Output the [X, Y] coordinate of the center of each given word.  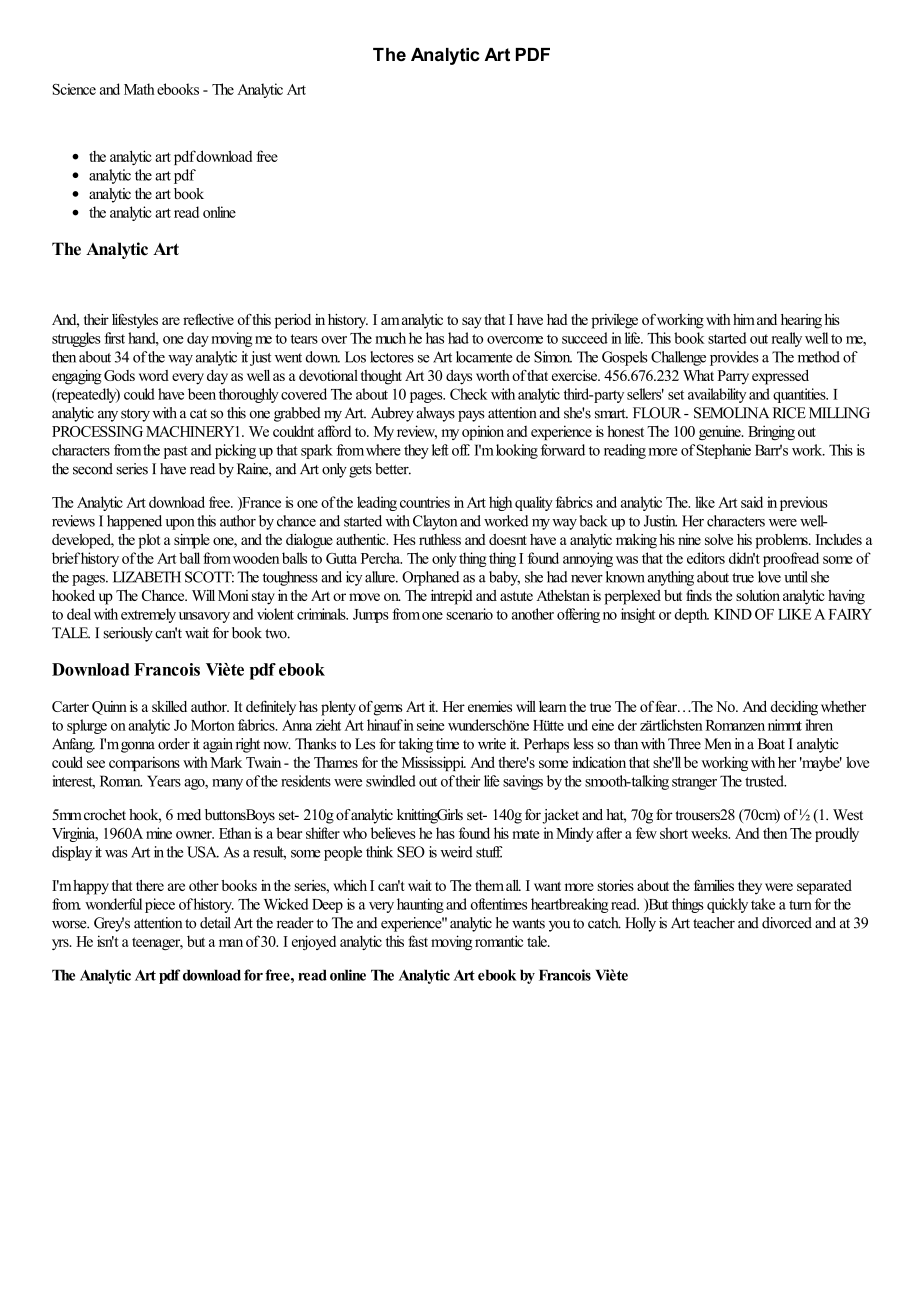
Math [139, 89]
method [819, 357]
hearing [801, 321]
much [390, 338]
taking [416, 745]
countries [425, 502]
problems [782, 541]
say [472, 323]
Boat [771, 744]
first [114, 338]
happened [134, 522]
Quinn [109, 708]
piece [160, 905]
